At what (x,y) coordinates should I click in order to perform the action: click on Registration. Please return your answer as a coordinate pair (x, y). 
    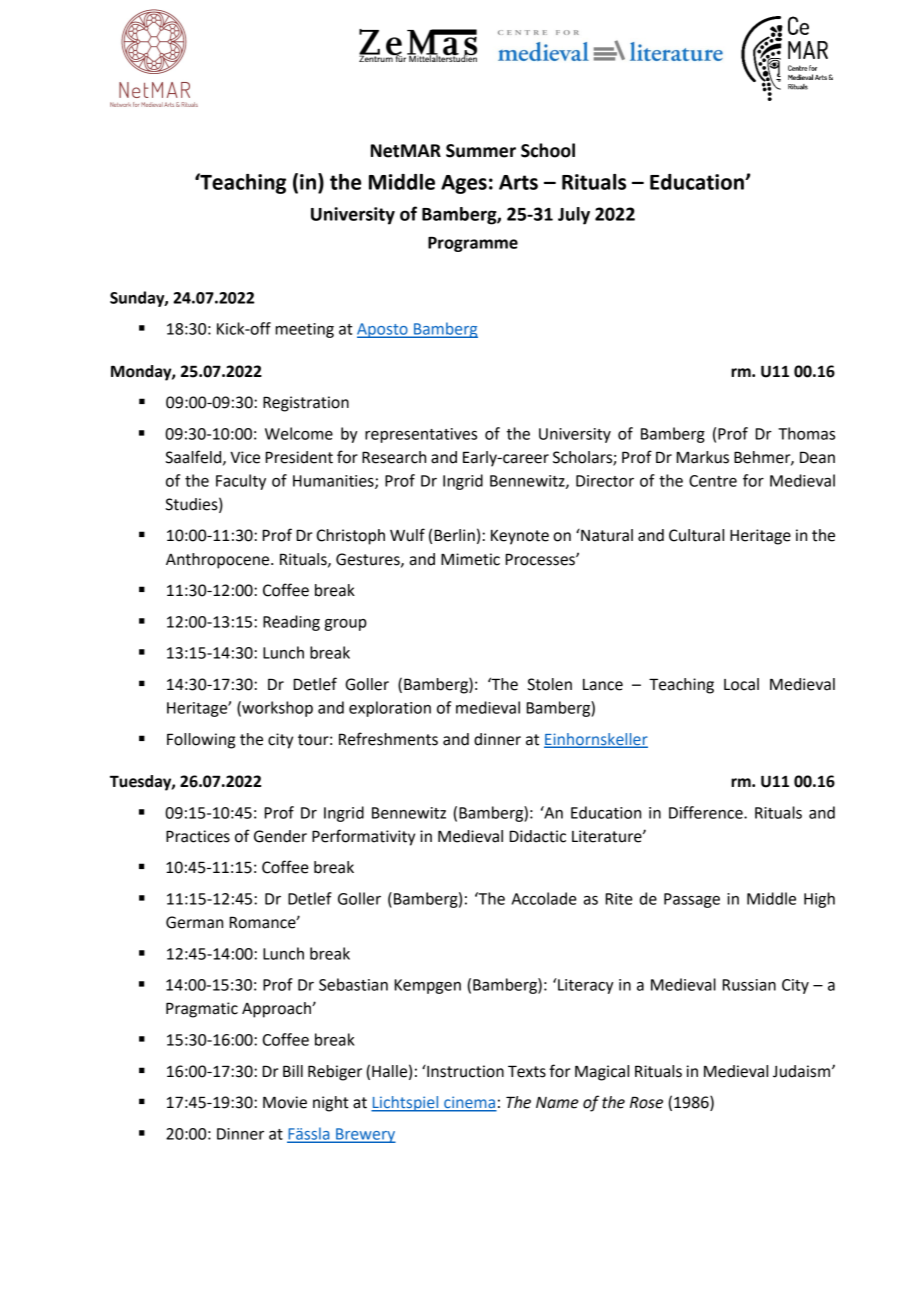
    Looking at the image, I should click on (306, 404).
